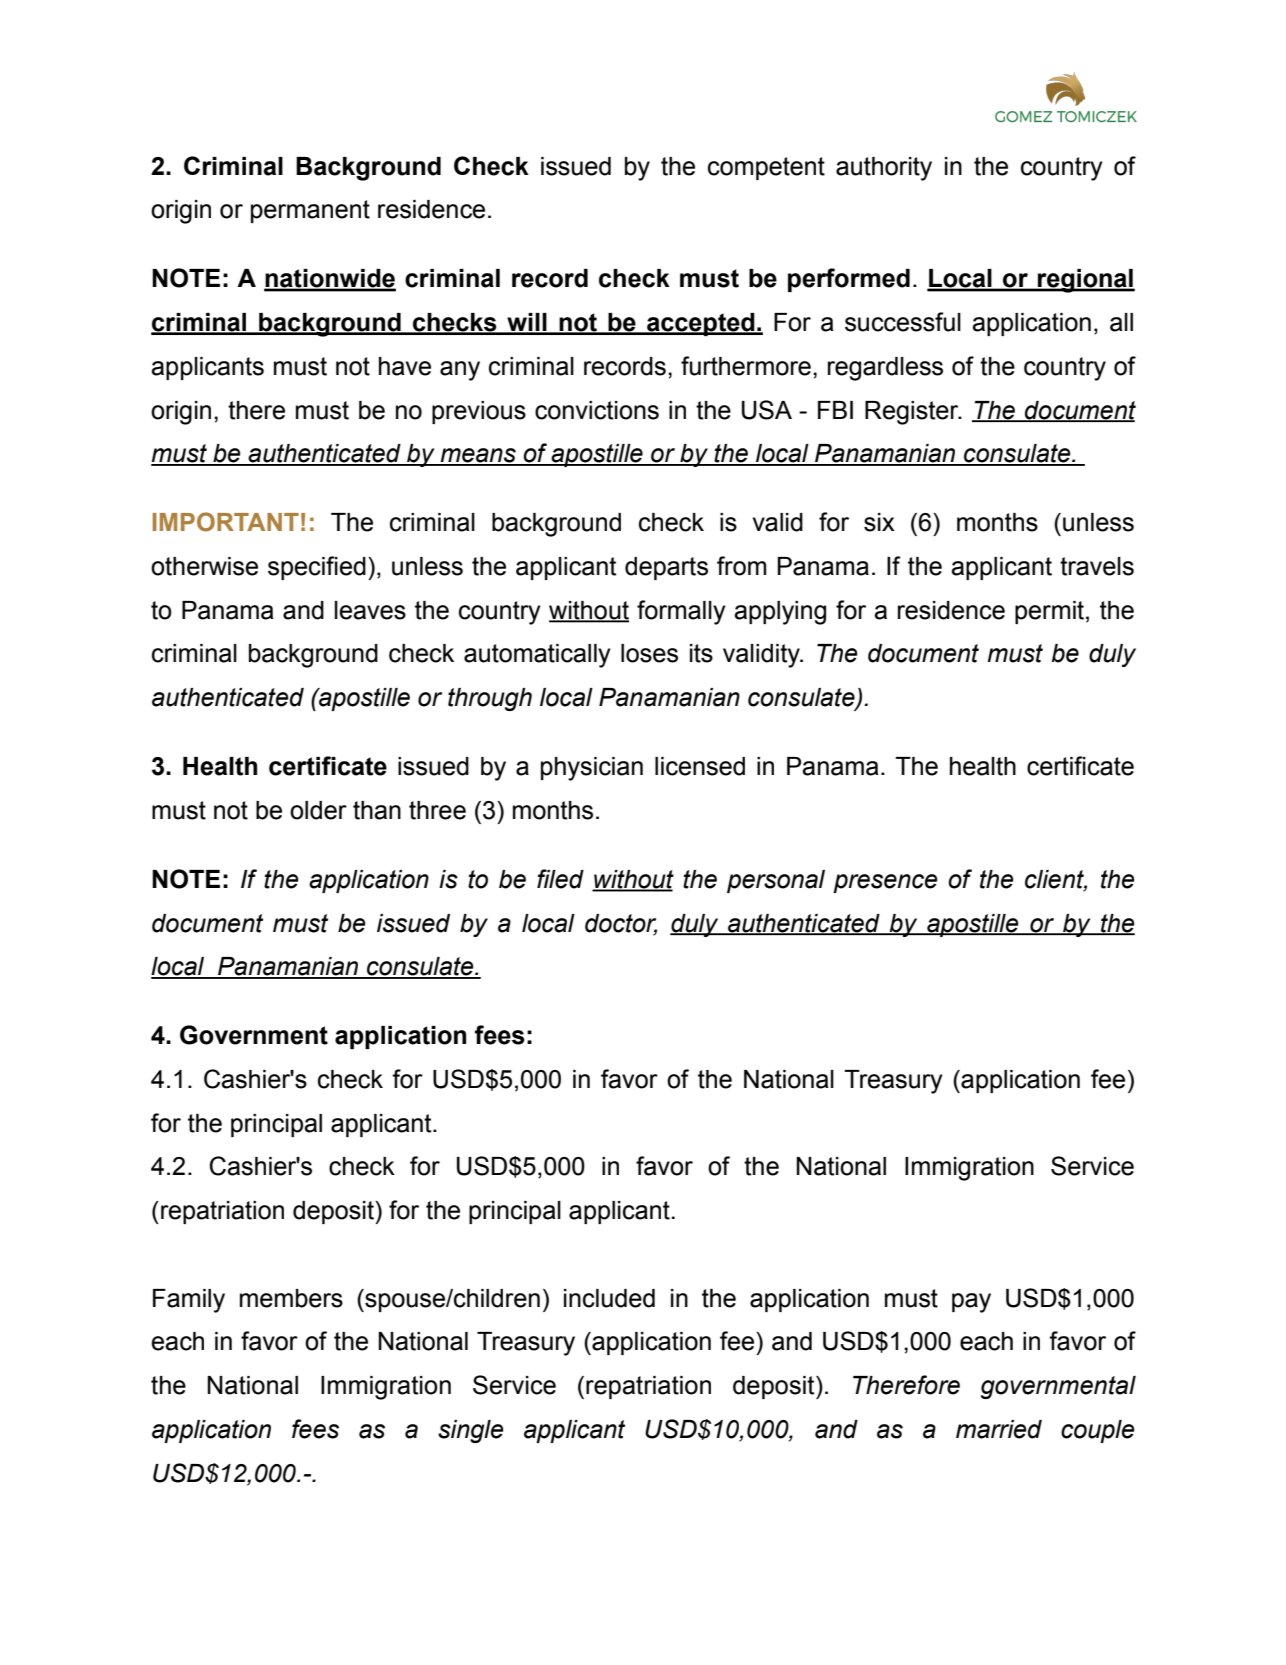  What do you see at coordinates (609, 1298) in the screenshot?
I see `included` at bounding box center [609, 1298].
